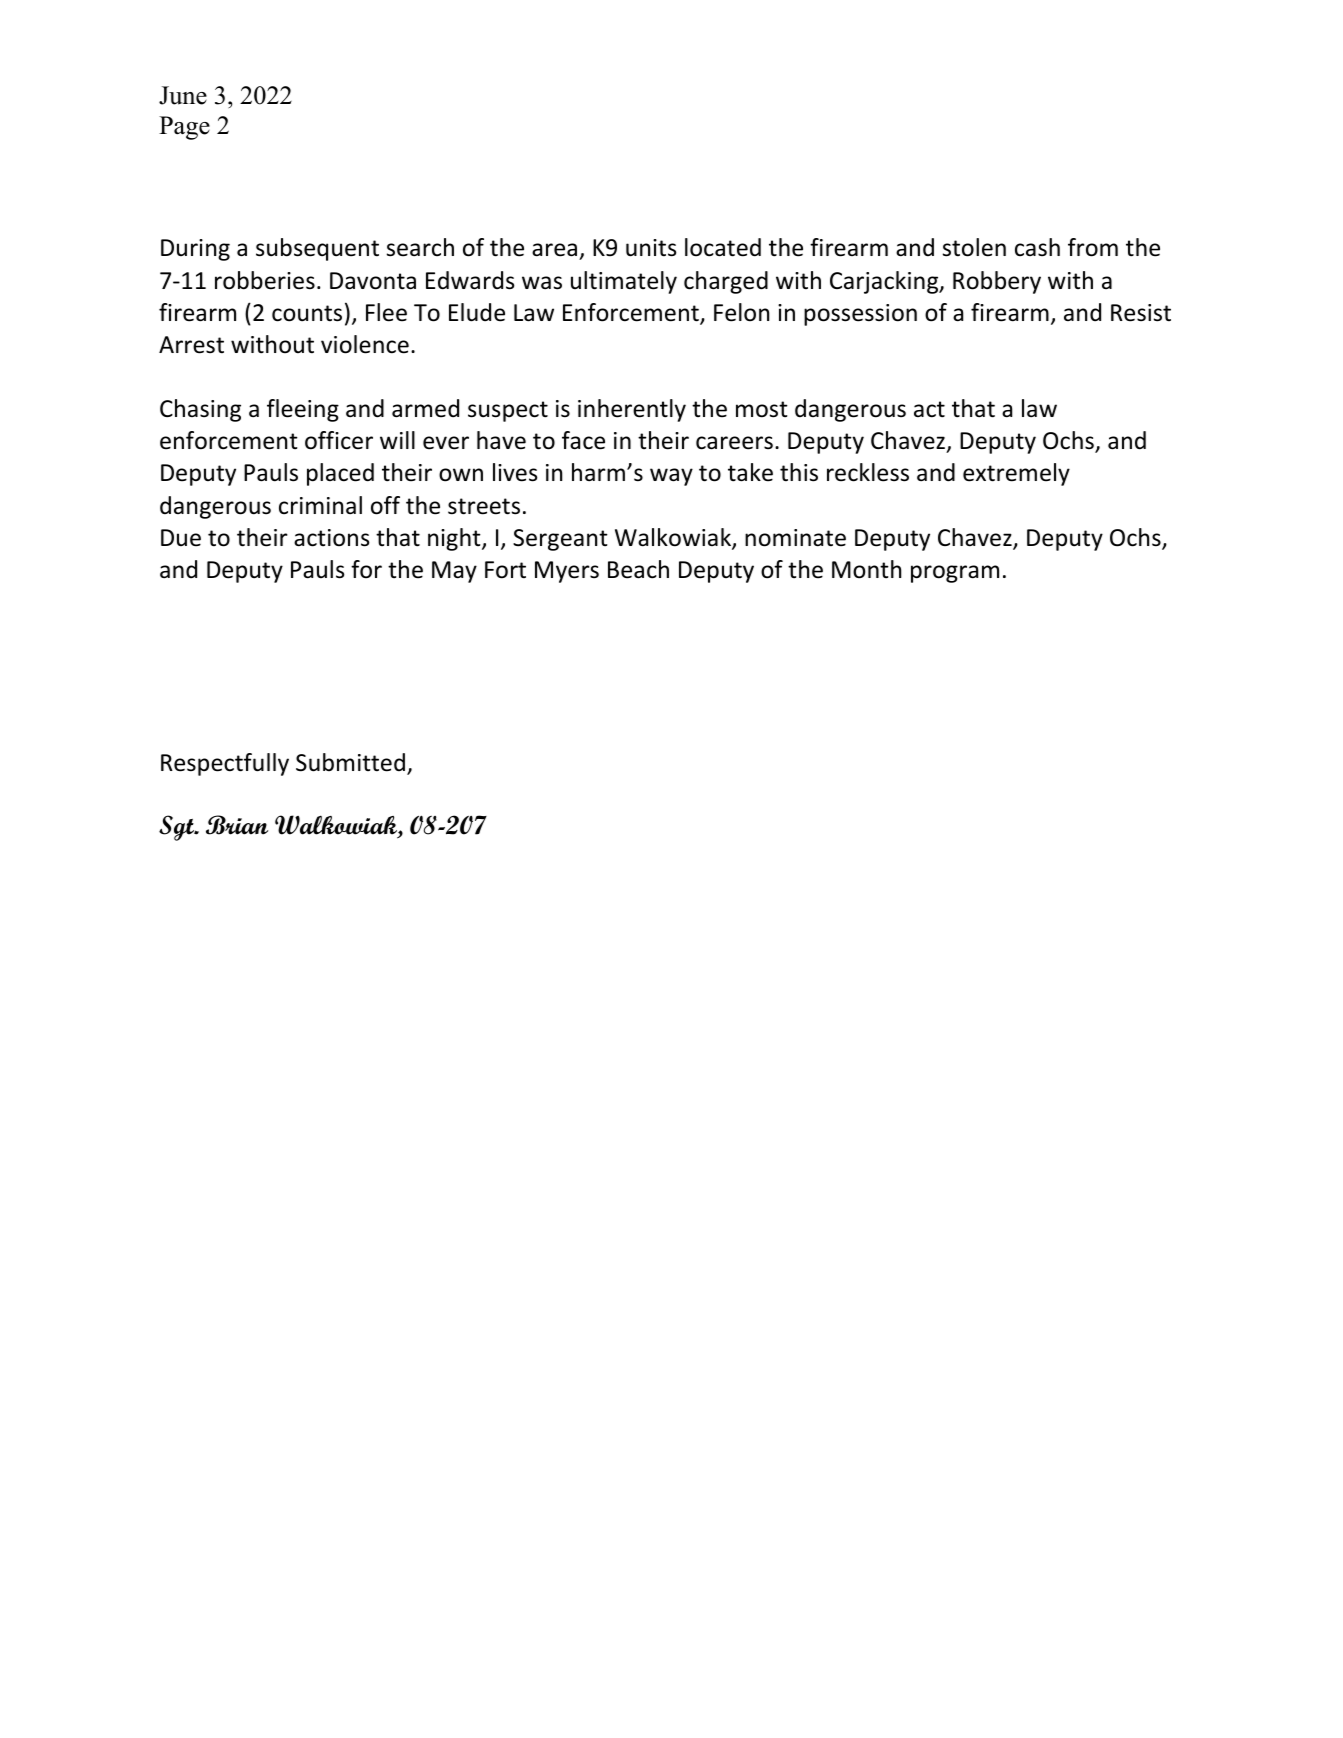 Image resolution: width=1343 pixels, height=1738 pixels. Describe the element at coordinates (184, 128) in the image. I see `Page` at that location.
